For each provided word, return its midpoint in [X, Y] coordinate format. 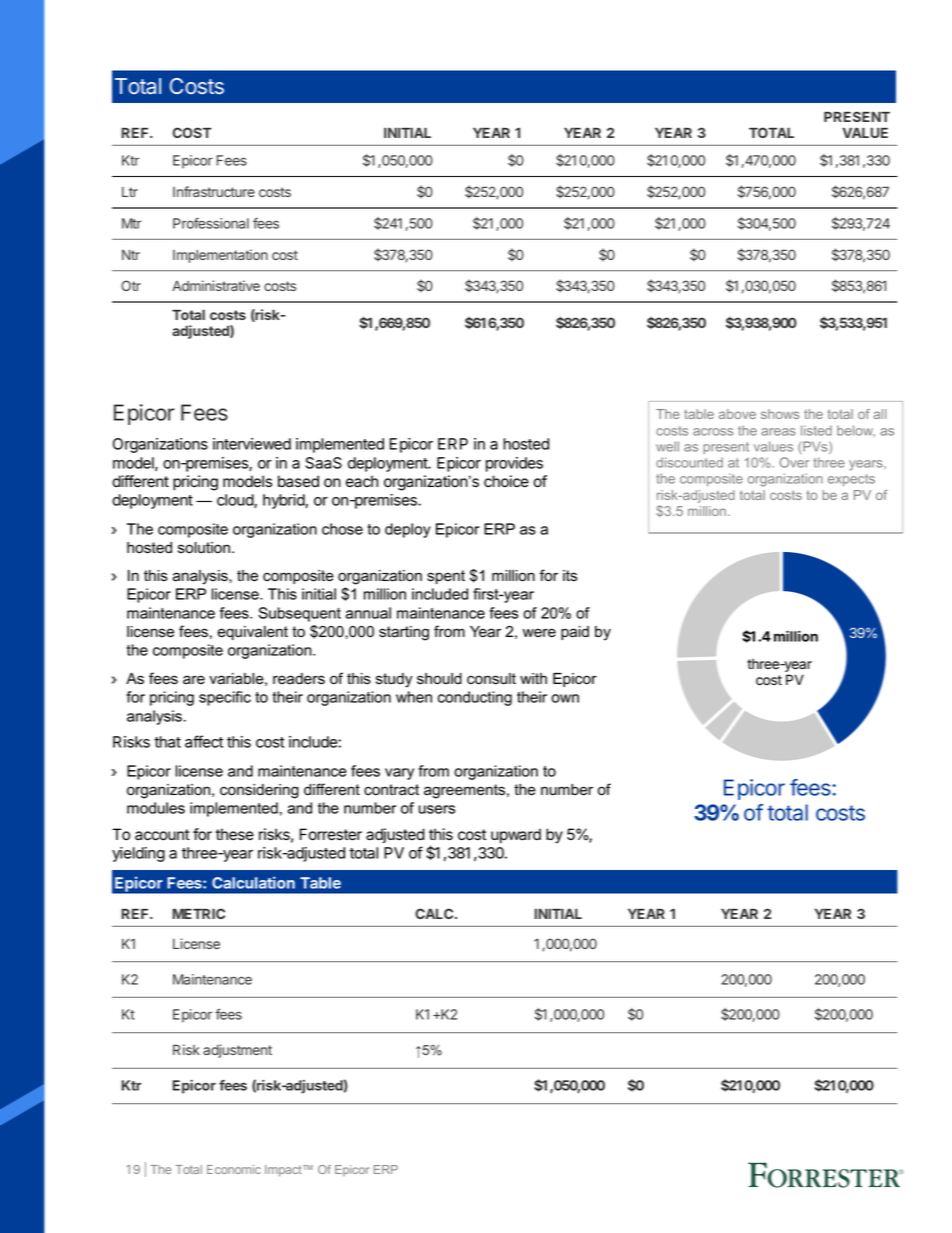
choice [506, 481]
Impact [284, 1171]
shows [780, 414]
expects [851, 480]
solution [204, 548]
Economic [234, 1169]
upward [516, 835]
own [565, 698]
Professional [211, 223]
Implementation [220, 256]
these [235, 834]
